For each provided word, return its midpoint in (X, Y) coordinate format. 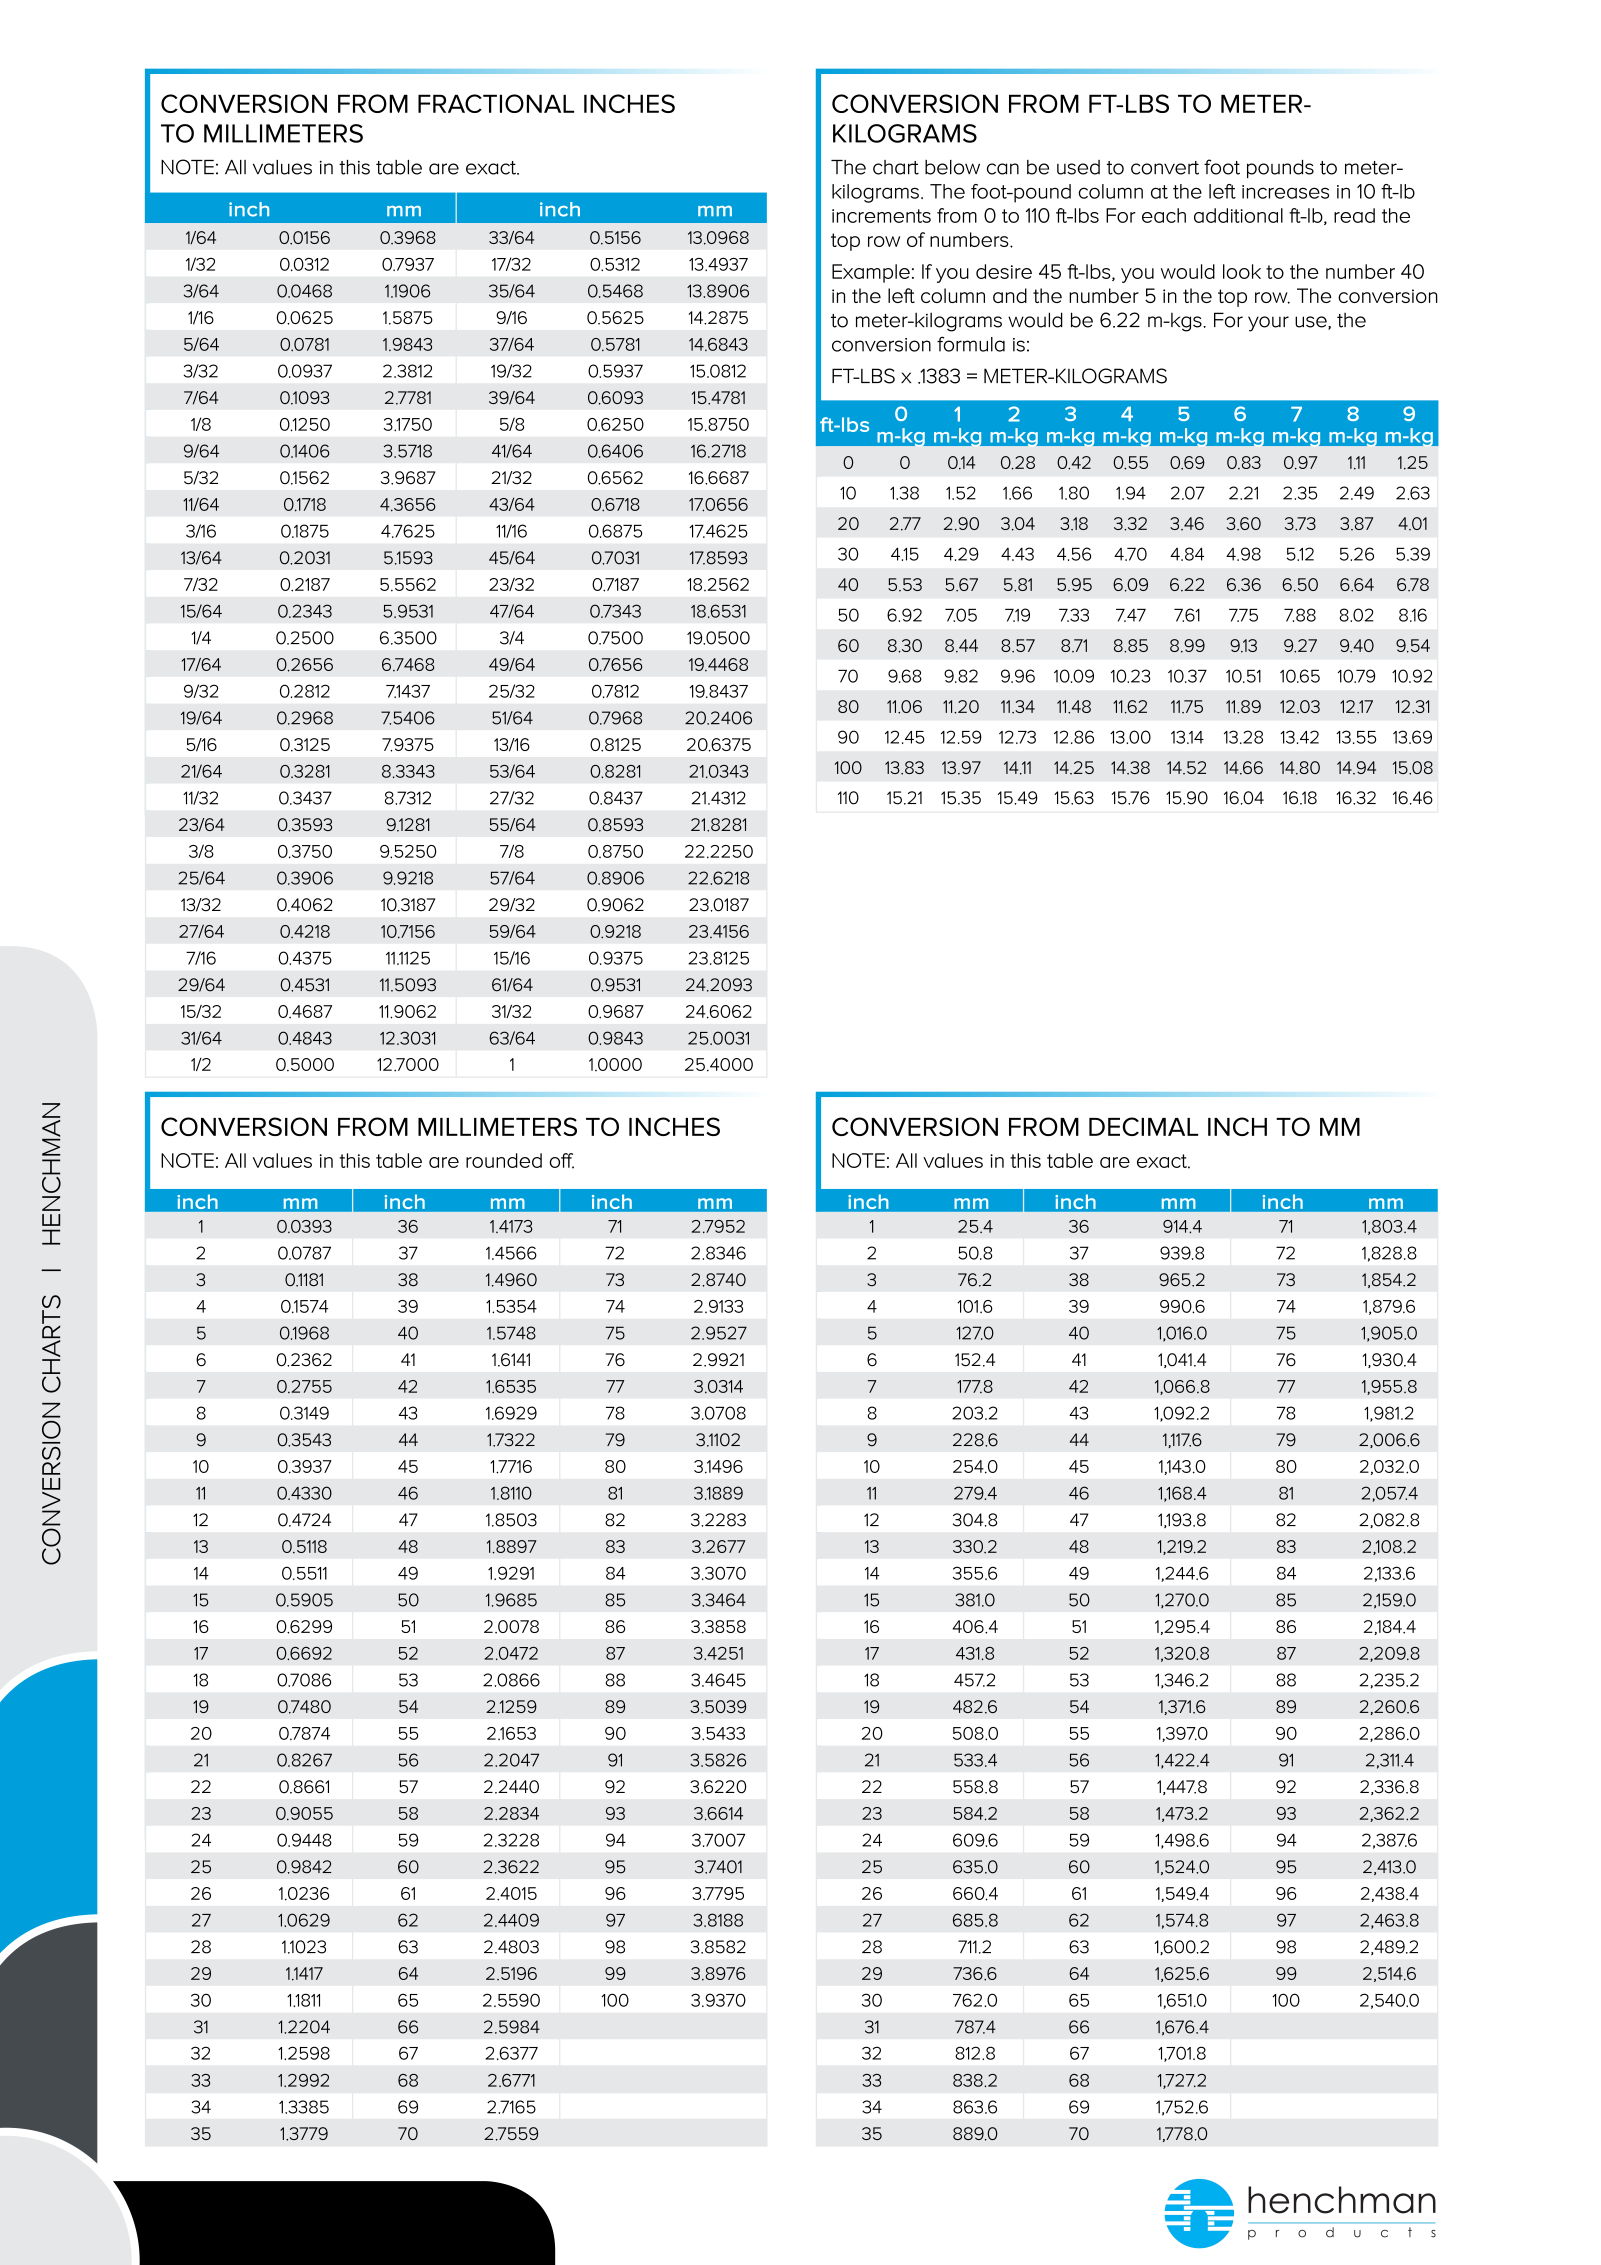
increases (1285, 192)
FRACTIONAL (496, 103)
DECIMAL (1143, 1126)
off (561, 1161)
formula (971, 344)
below (952, 167)
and (1010, 295)
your (1268, 324)
